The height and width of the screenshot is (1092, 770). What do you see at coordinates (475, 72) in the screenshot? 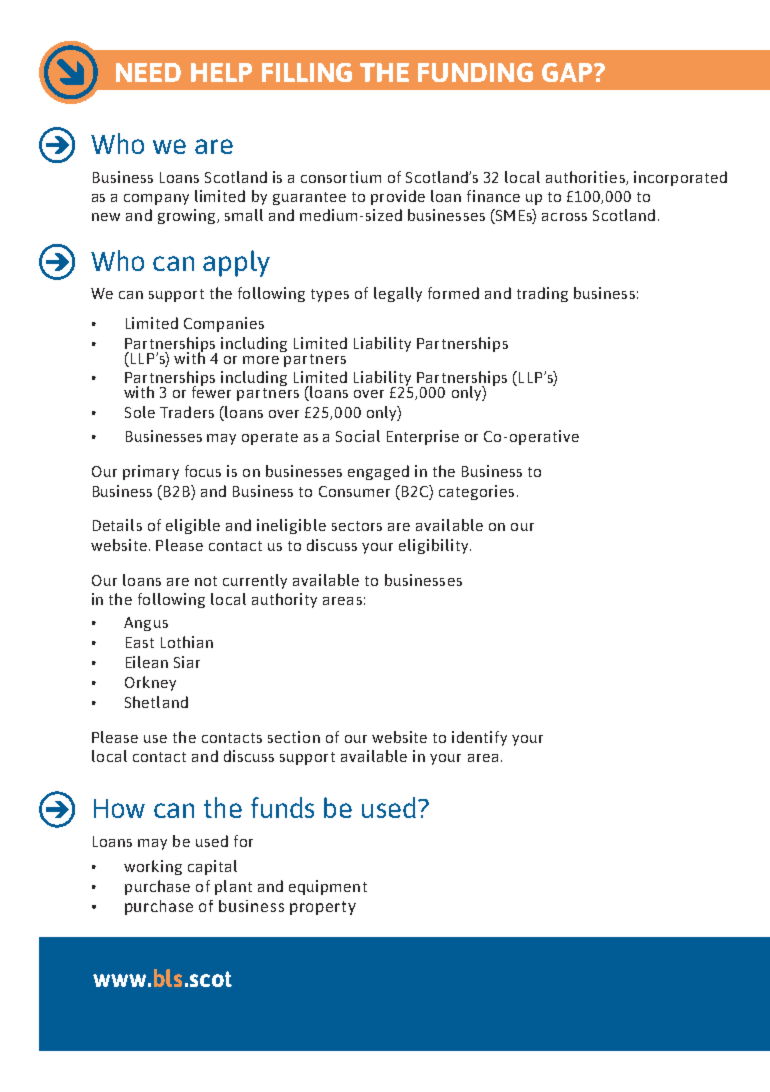
I see `FUNDING` at bounding box center [475, 72].
